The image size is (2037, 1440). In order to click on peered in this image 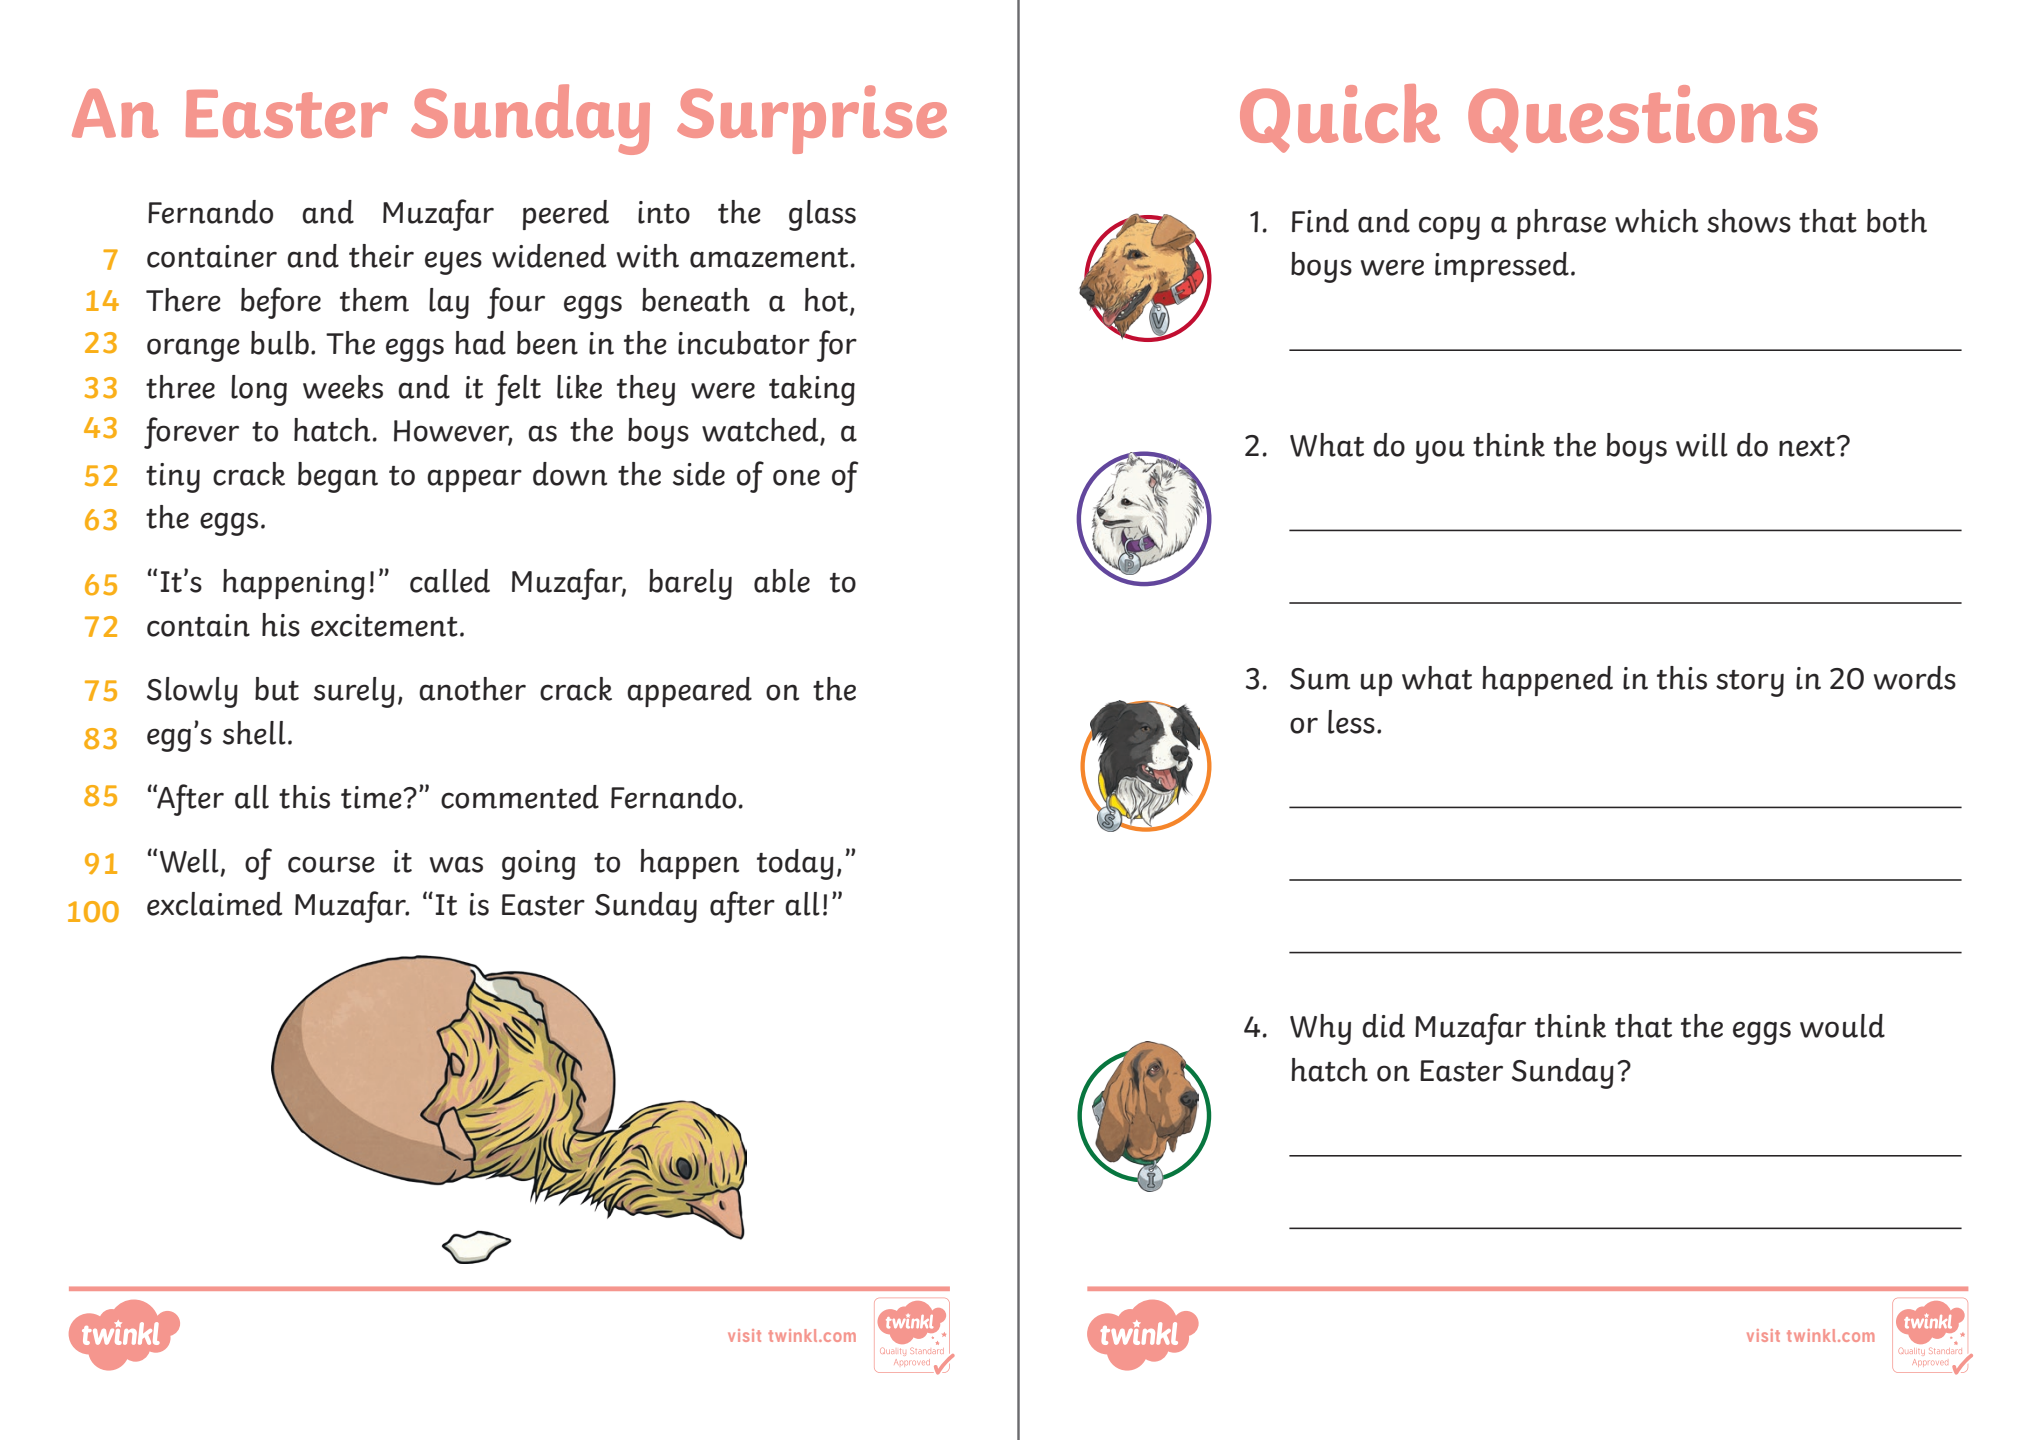, I will do `click(566, 215)`.
